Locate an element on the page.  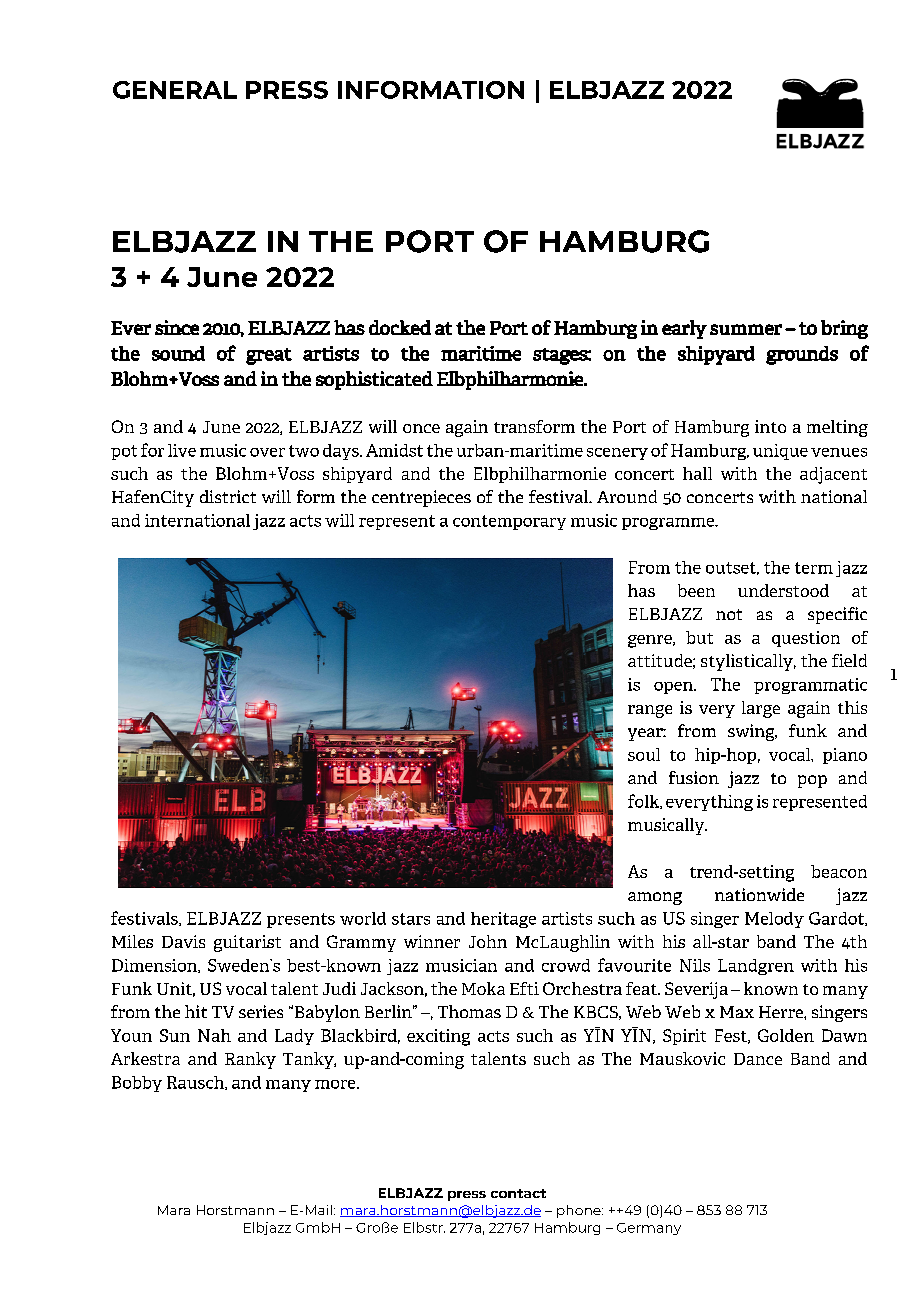
docked is located at coordinates (400, 327).
